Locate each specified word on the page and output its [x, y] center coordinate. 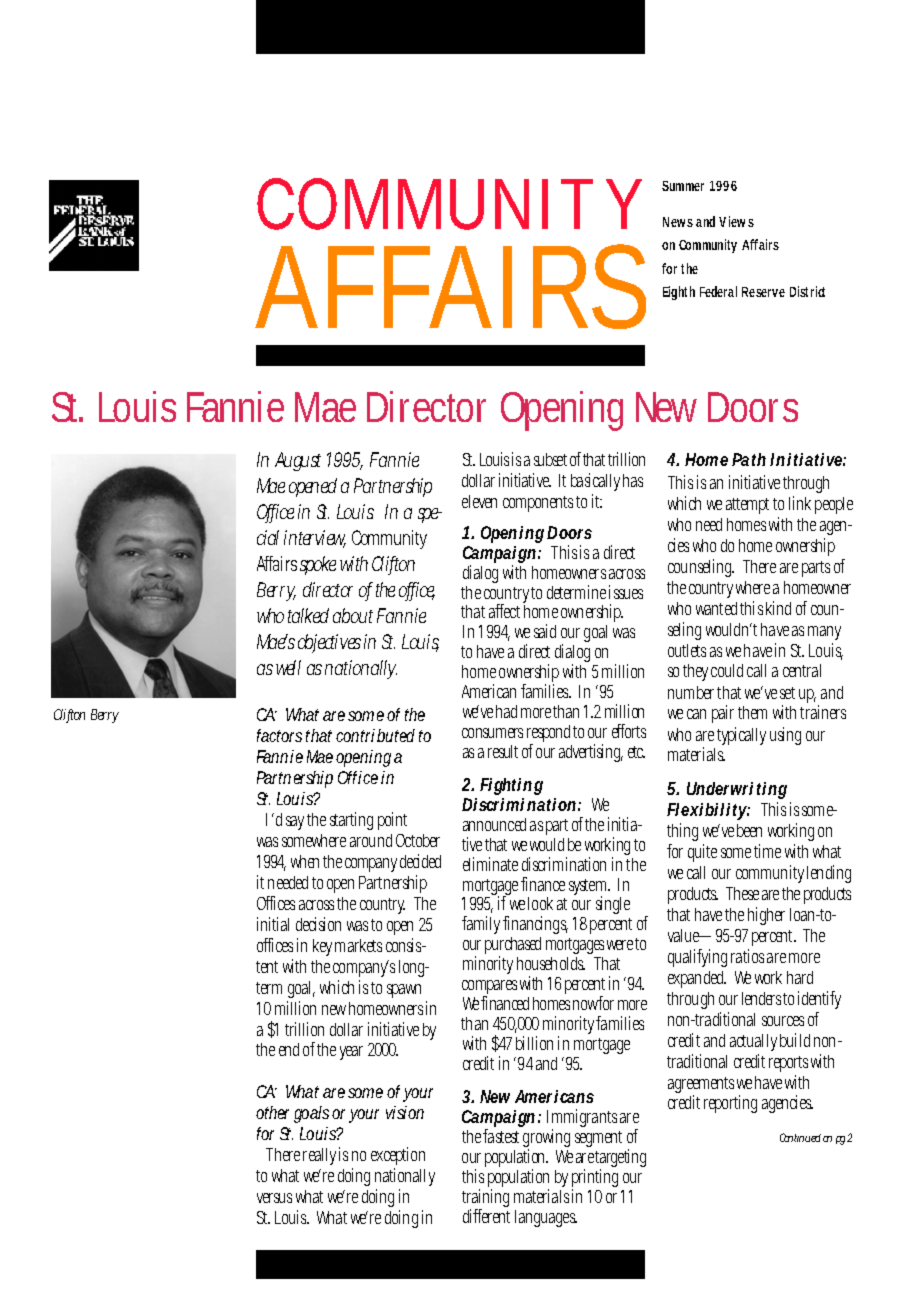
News [680, 222]
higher [766, 916]
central [802, 670]
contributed [375, 735]
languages [546, 1218]
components [540, 504]
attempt [750, 506]
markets [358, 945]
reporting [730, 1104]
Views [736, 221]
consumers [495, 733]
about [353, 615]
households [551, 963]
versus [274, 1198]
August [298, 461]
